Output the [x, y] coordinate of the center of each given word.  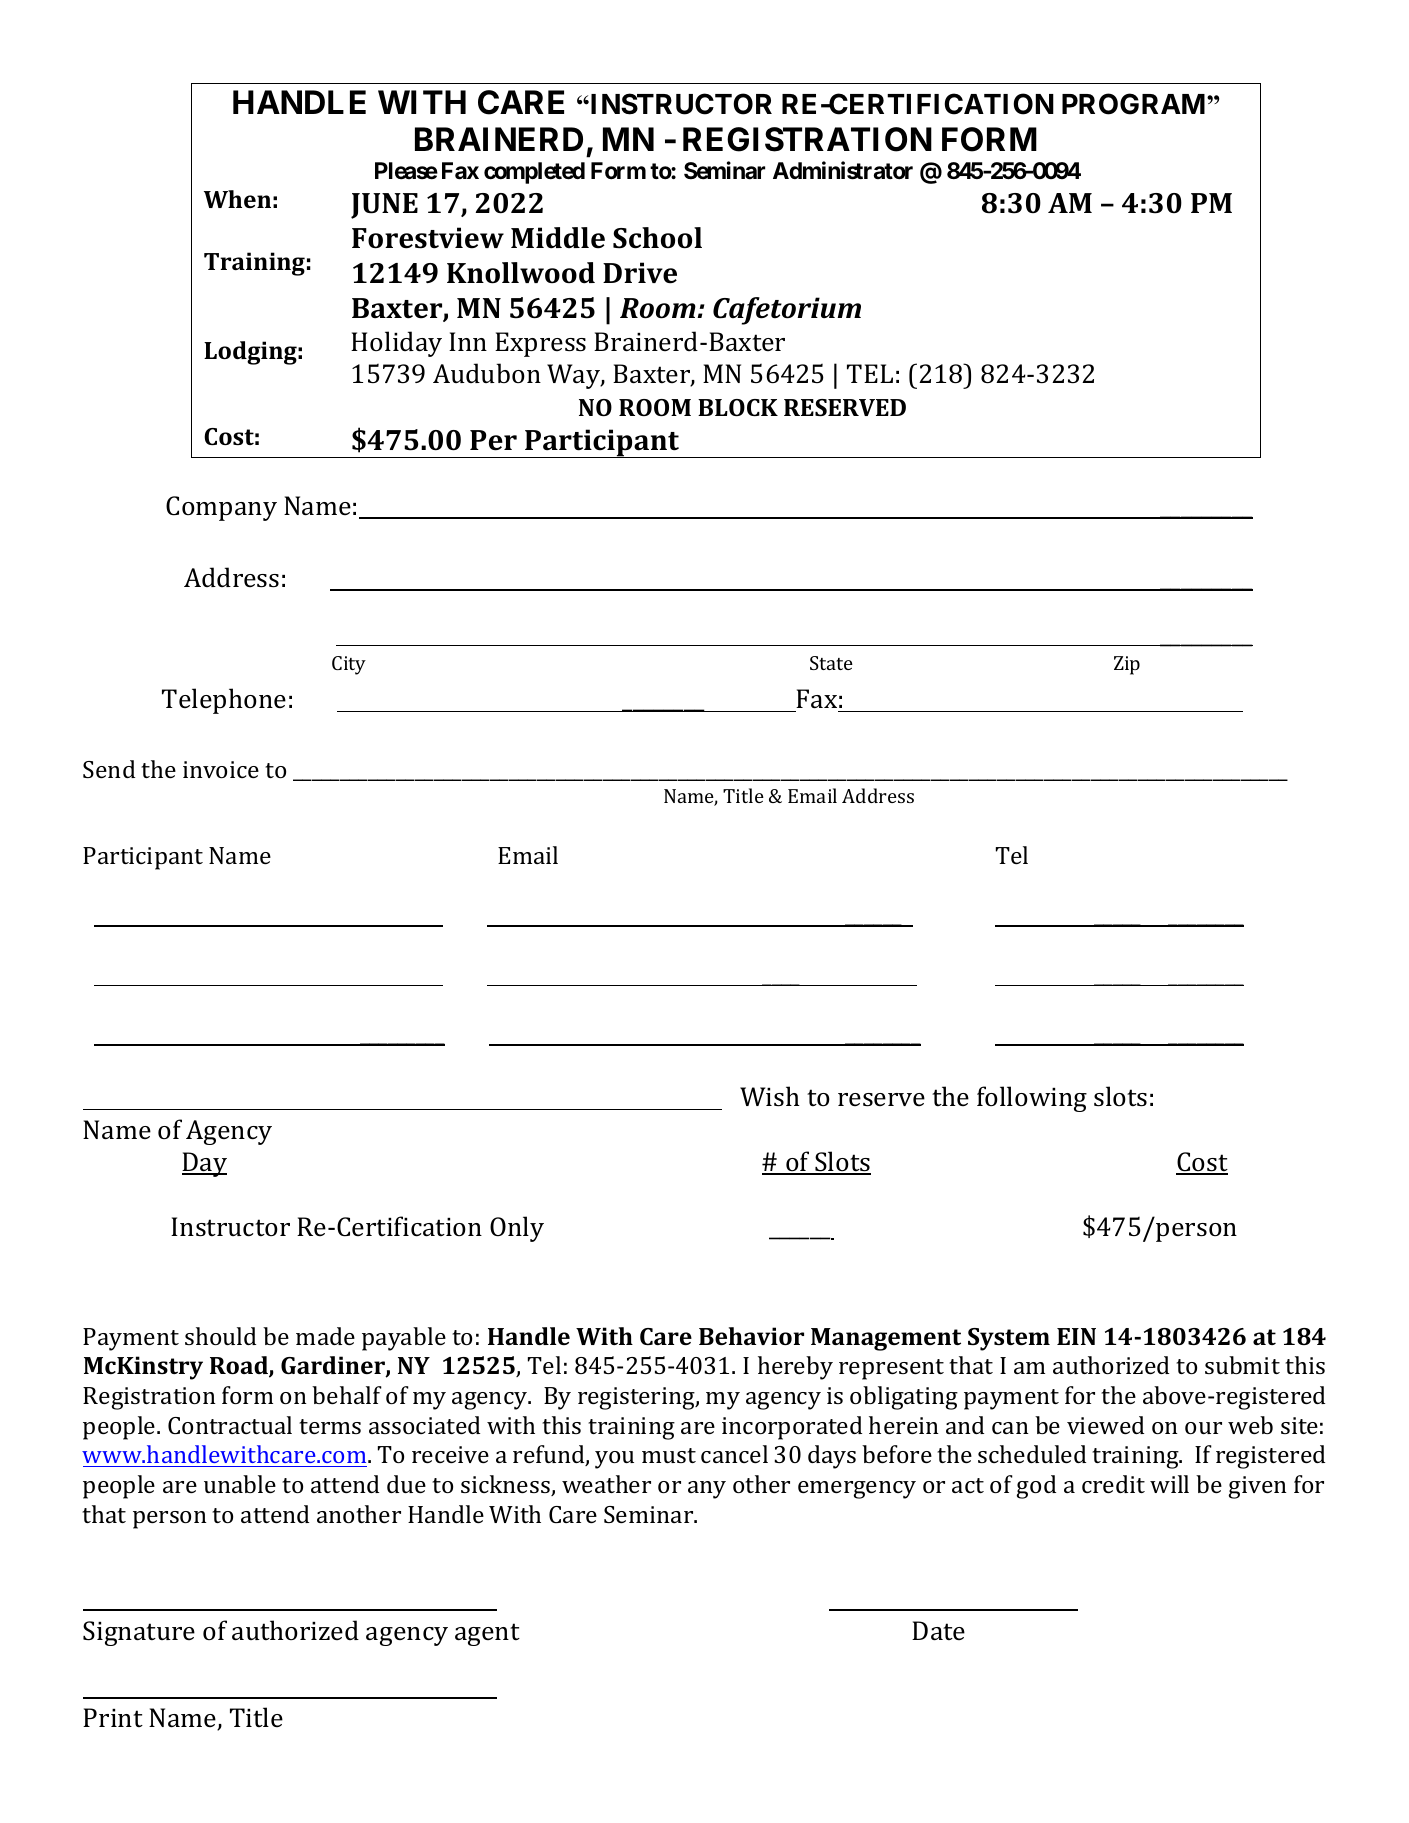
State [831, 663]
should [220, 1336]
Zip [1127, 665]
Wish [770, 1096]
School [657, 238]
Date [938, 1631]
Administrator [843, 171]
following [1032, 1099]
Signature [139, 1633]
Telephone [224, 701]
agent [487, 1634]
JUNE [384, 206]
